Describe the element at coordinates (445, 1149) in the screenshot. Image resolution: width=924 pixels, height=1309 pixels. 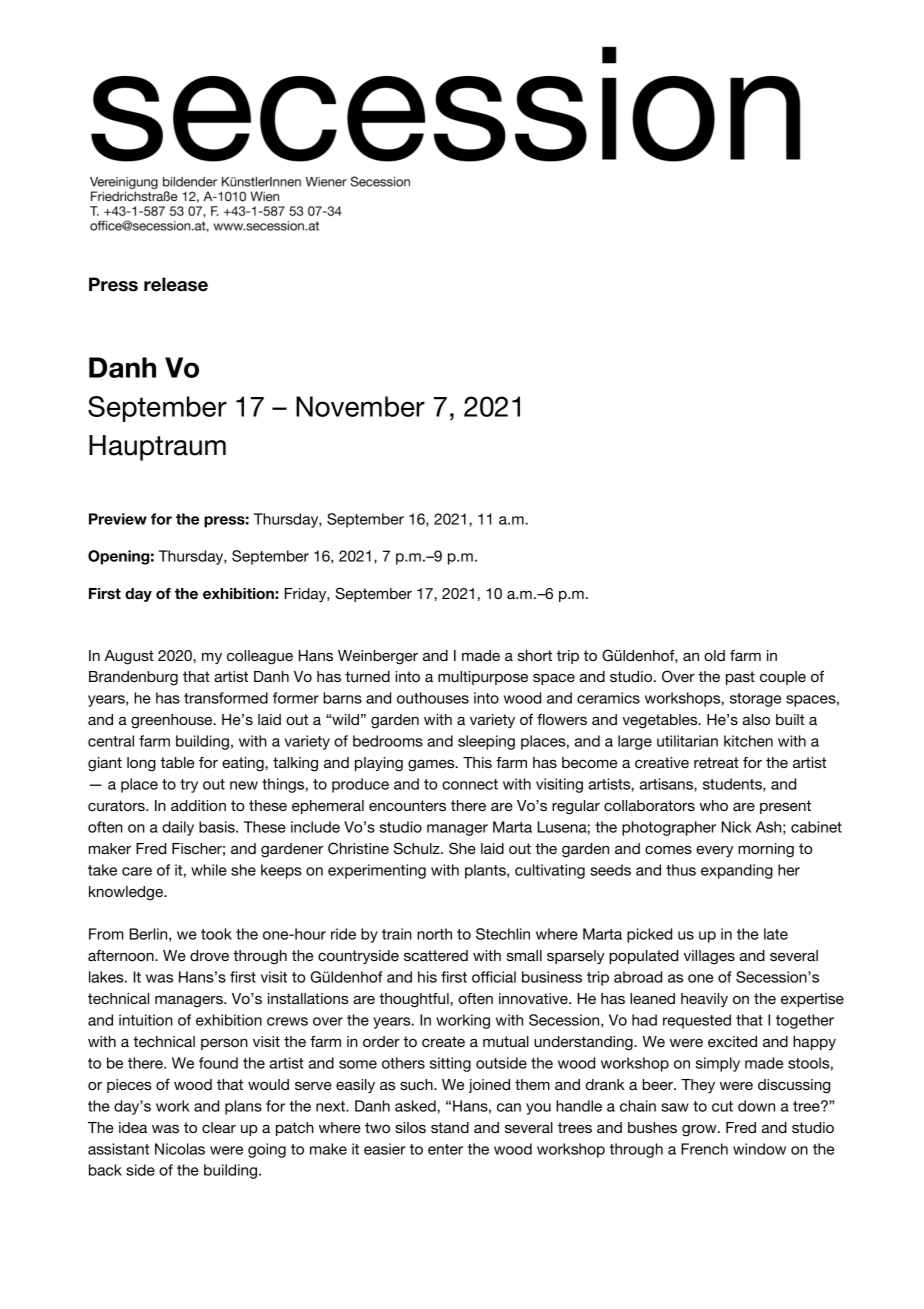
I see `enter` at that location.
